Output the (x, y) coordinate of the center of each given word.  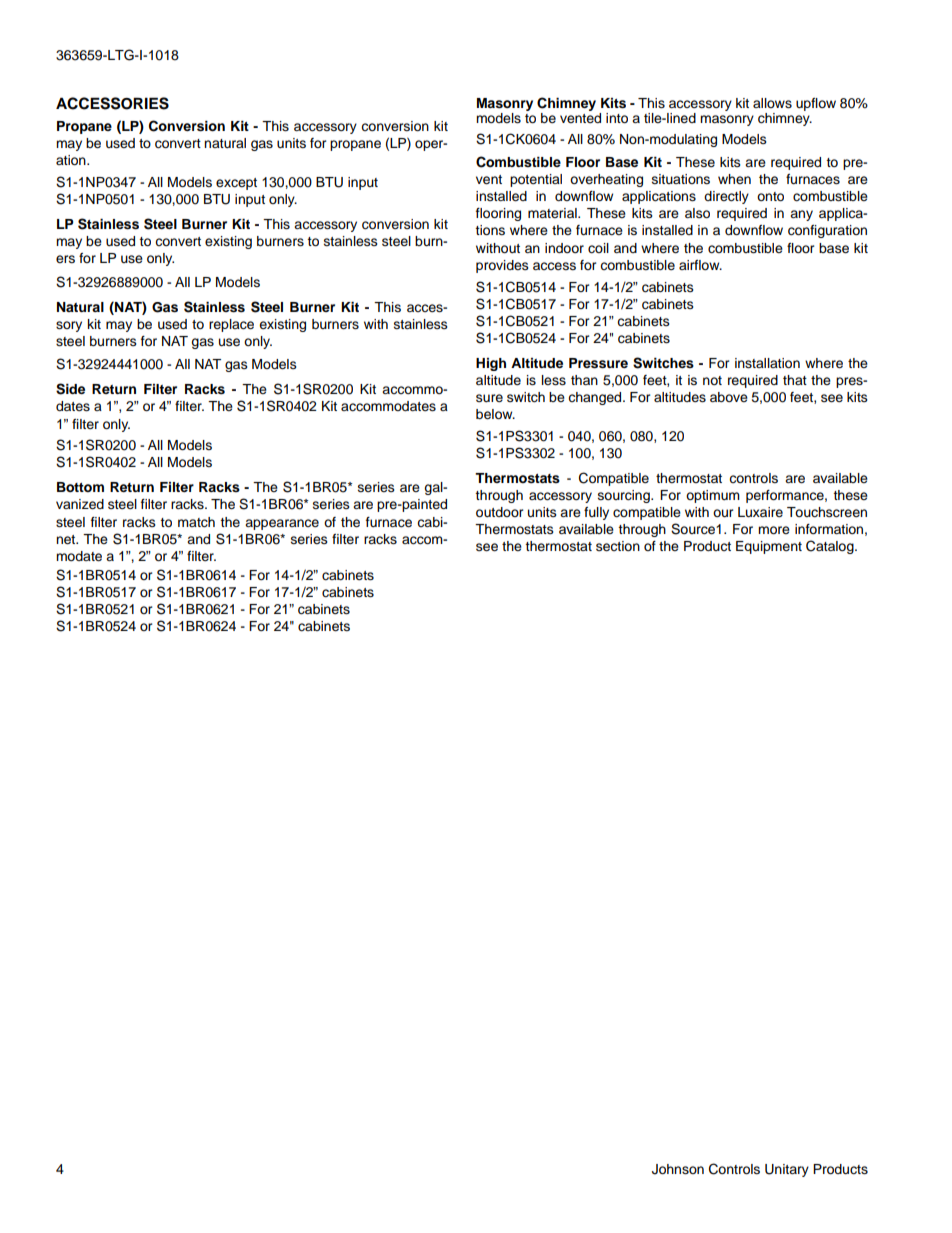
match (196, 522)
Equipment (769, 547)
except (236, 184)
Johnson (678, 1169)
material (553, 213)
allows (772, 103)
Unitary (787, 1170)
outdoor (500, 512)
